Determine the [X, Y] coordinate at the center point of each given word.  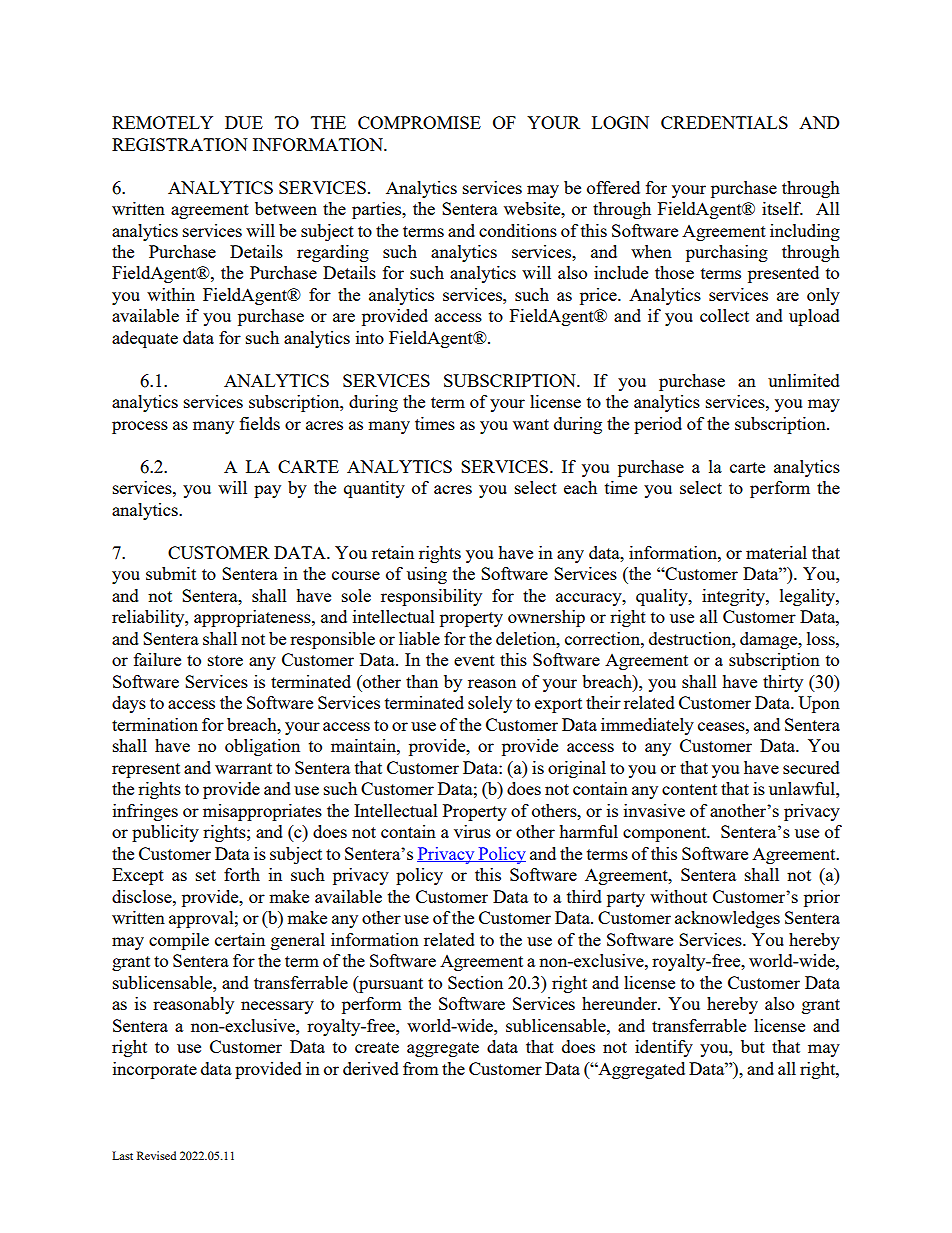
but [753, 1046]
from [421, 1068]
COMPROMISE [419, 122]
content [689, 789]
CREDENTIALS [724, 122]
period [658, 425]
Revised [156, 1155]
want [531, 424]
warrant [243, 768]
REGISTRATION [180, 144]
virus [472, 831]
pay [267, 491]
